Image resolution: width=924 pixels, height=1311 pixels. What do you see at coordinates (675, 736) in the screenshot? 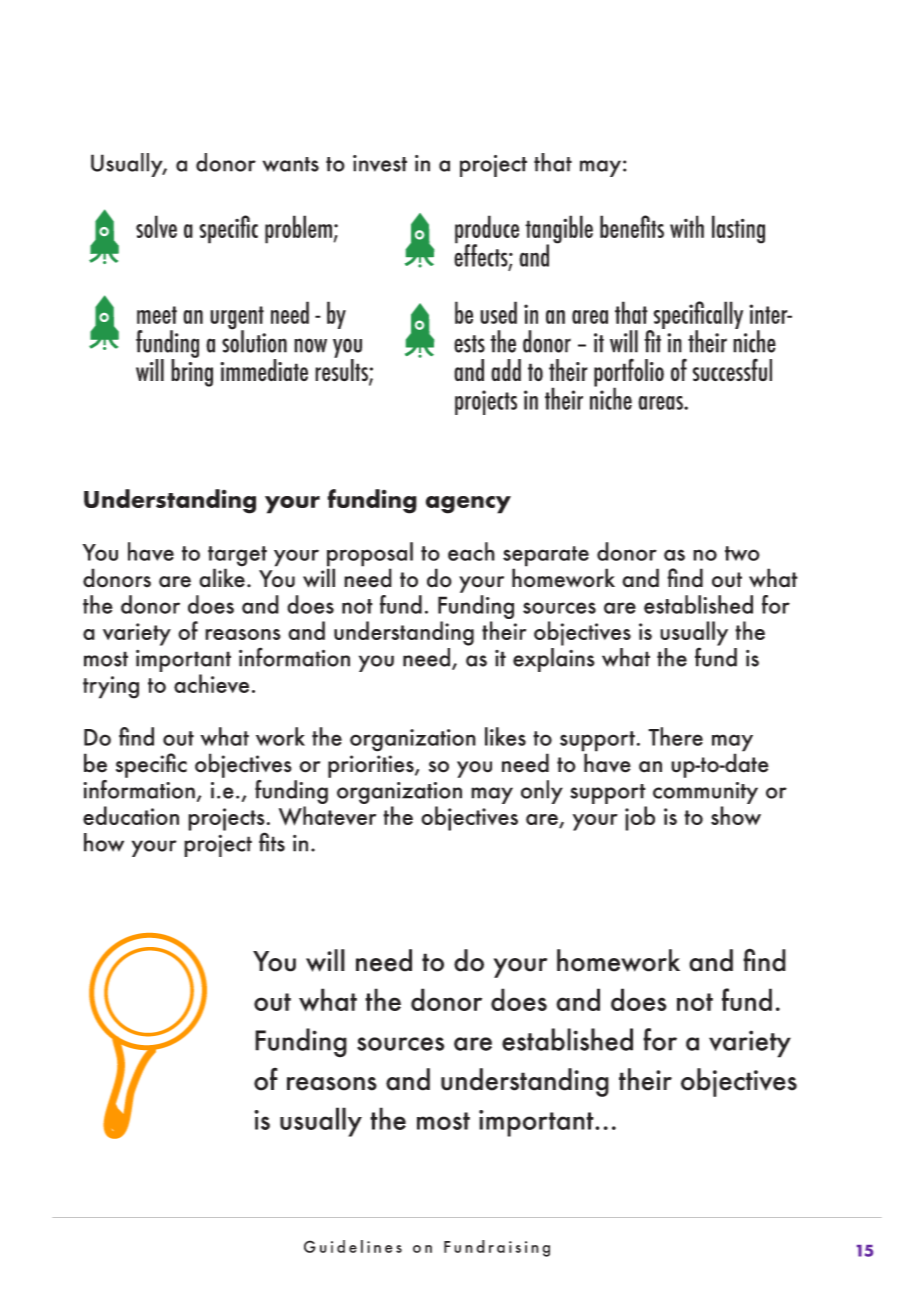
I see `There` at bounding box center [675, 736].
